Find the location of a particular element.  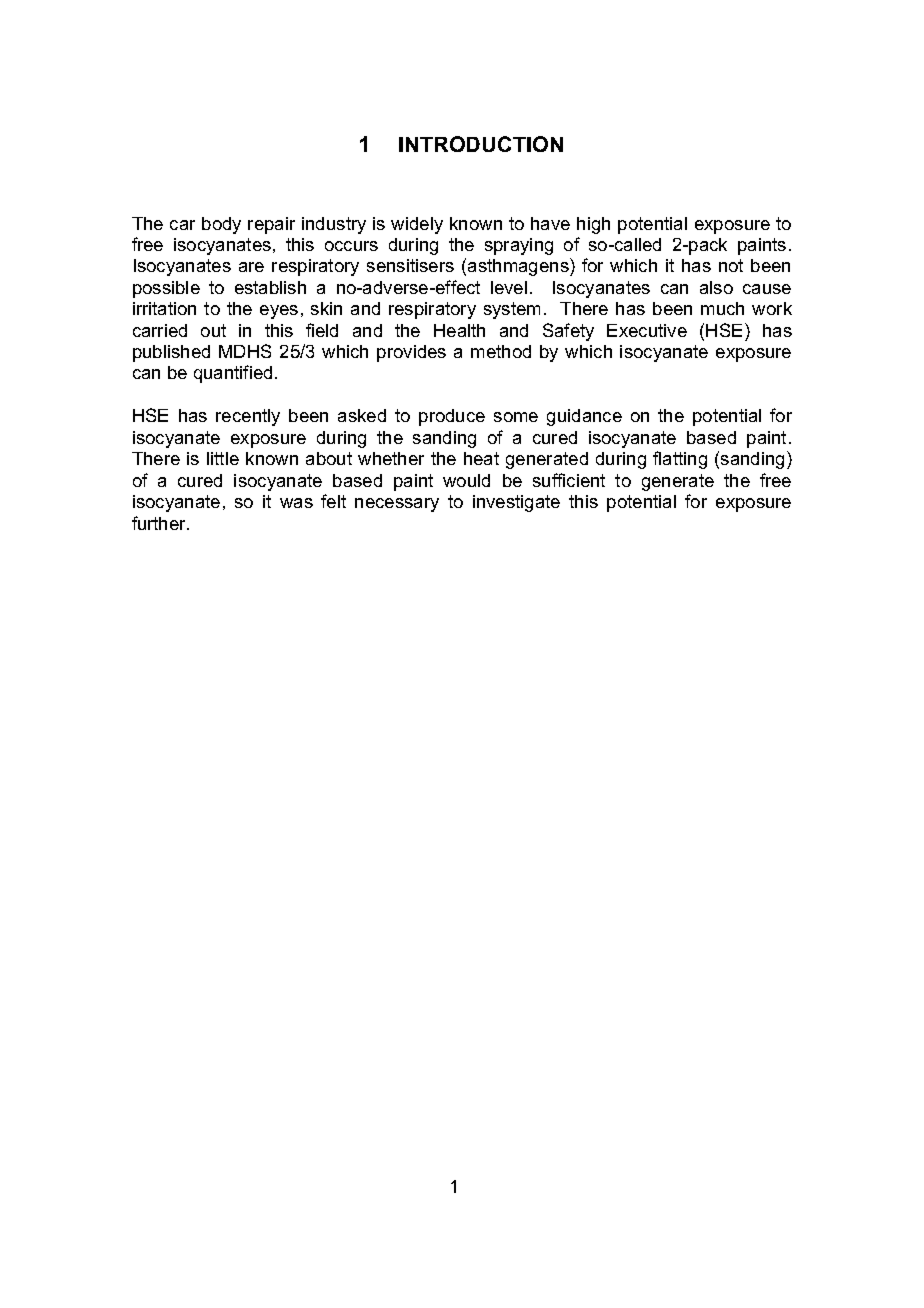

quantified is located at coordinates (233, 374).
